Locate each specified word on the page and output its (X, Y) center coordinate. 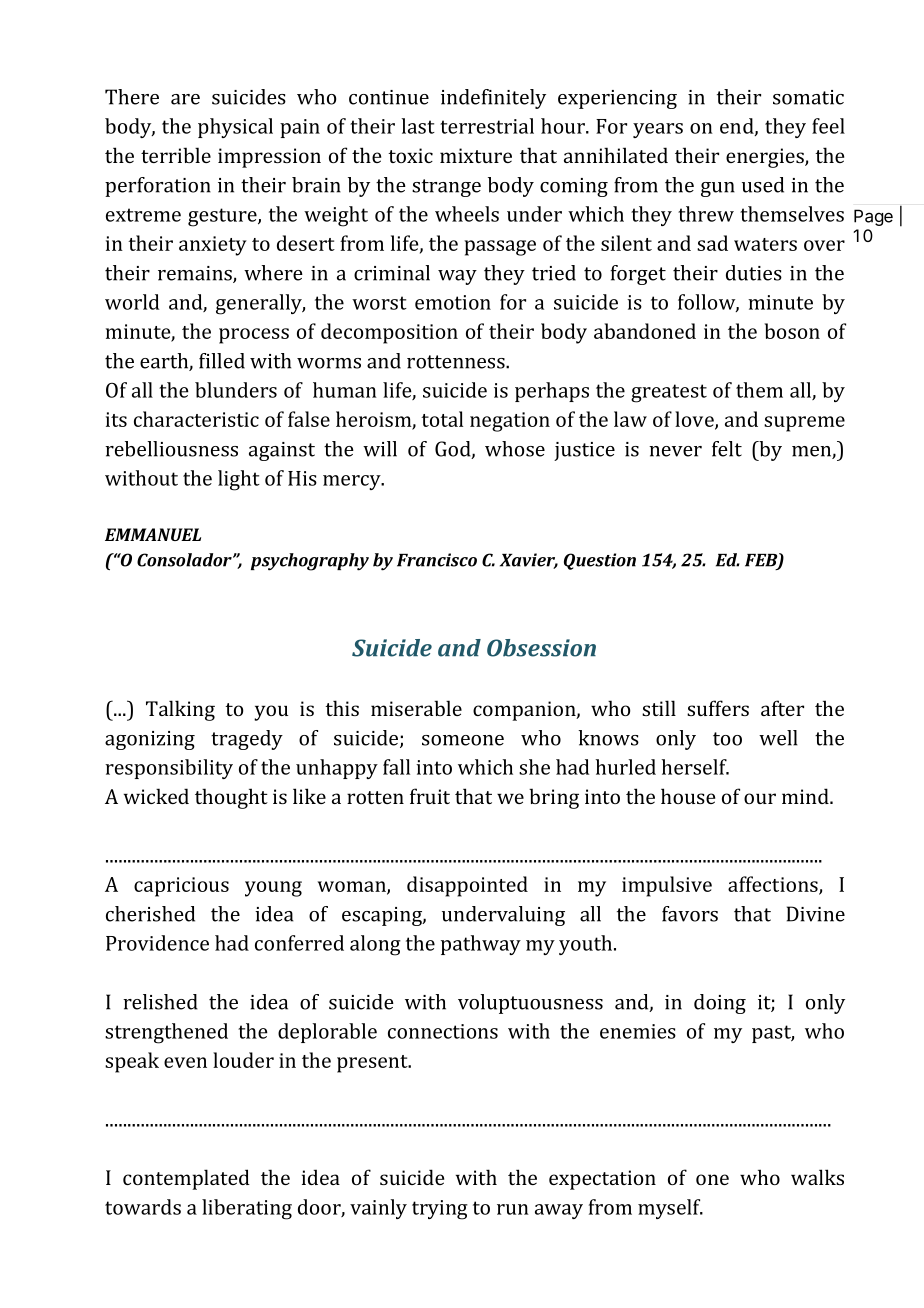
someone (463, 740)
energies (766, 158)
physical (235, 128)
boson (792, 331)
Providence (157, 943)
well (778, 738)
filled (222, 361)
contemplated (186, 1179)
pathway (481, 945)
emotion (453, 302)
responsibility (169, 769)
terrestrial (487, 126)
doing (720, 1004)
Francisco (437, 560)
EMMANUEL (153, 534)
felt (727, 449)
